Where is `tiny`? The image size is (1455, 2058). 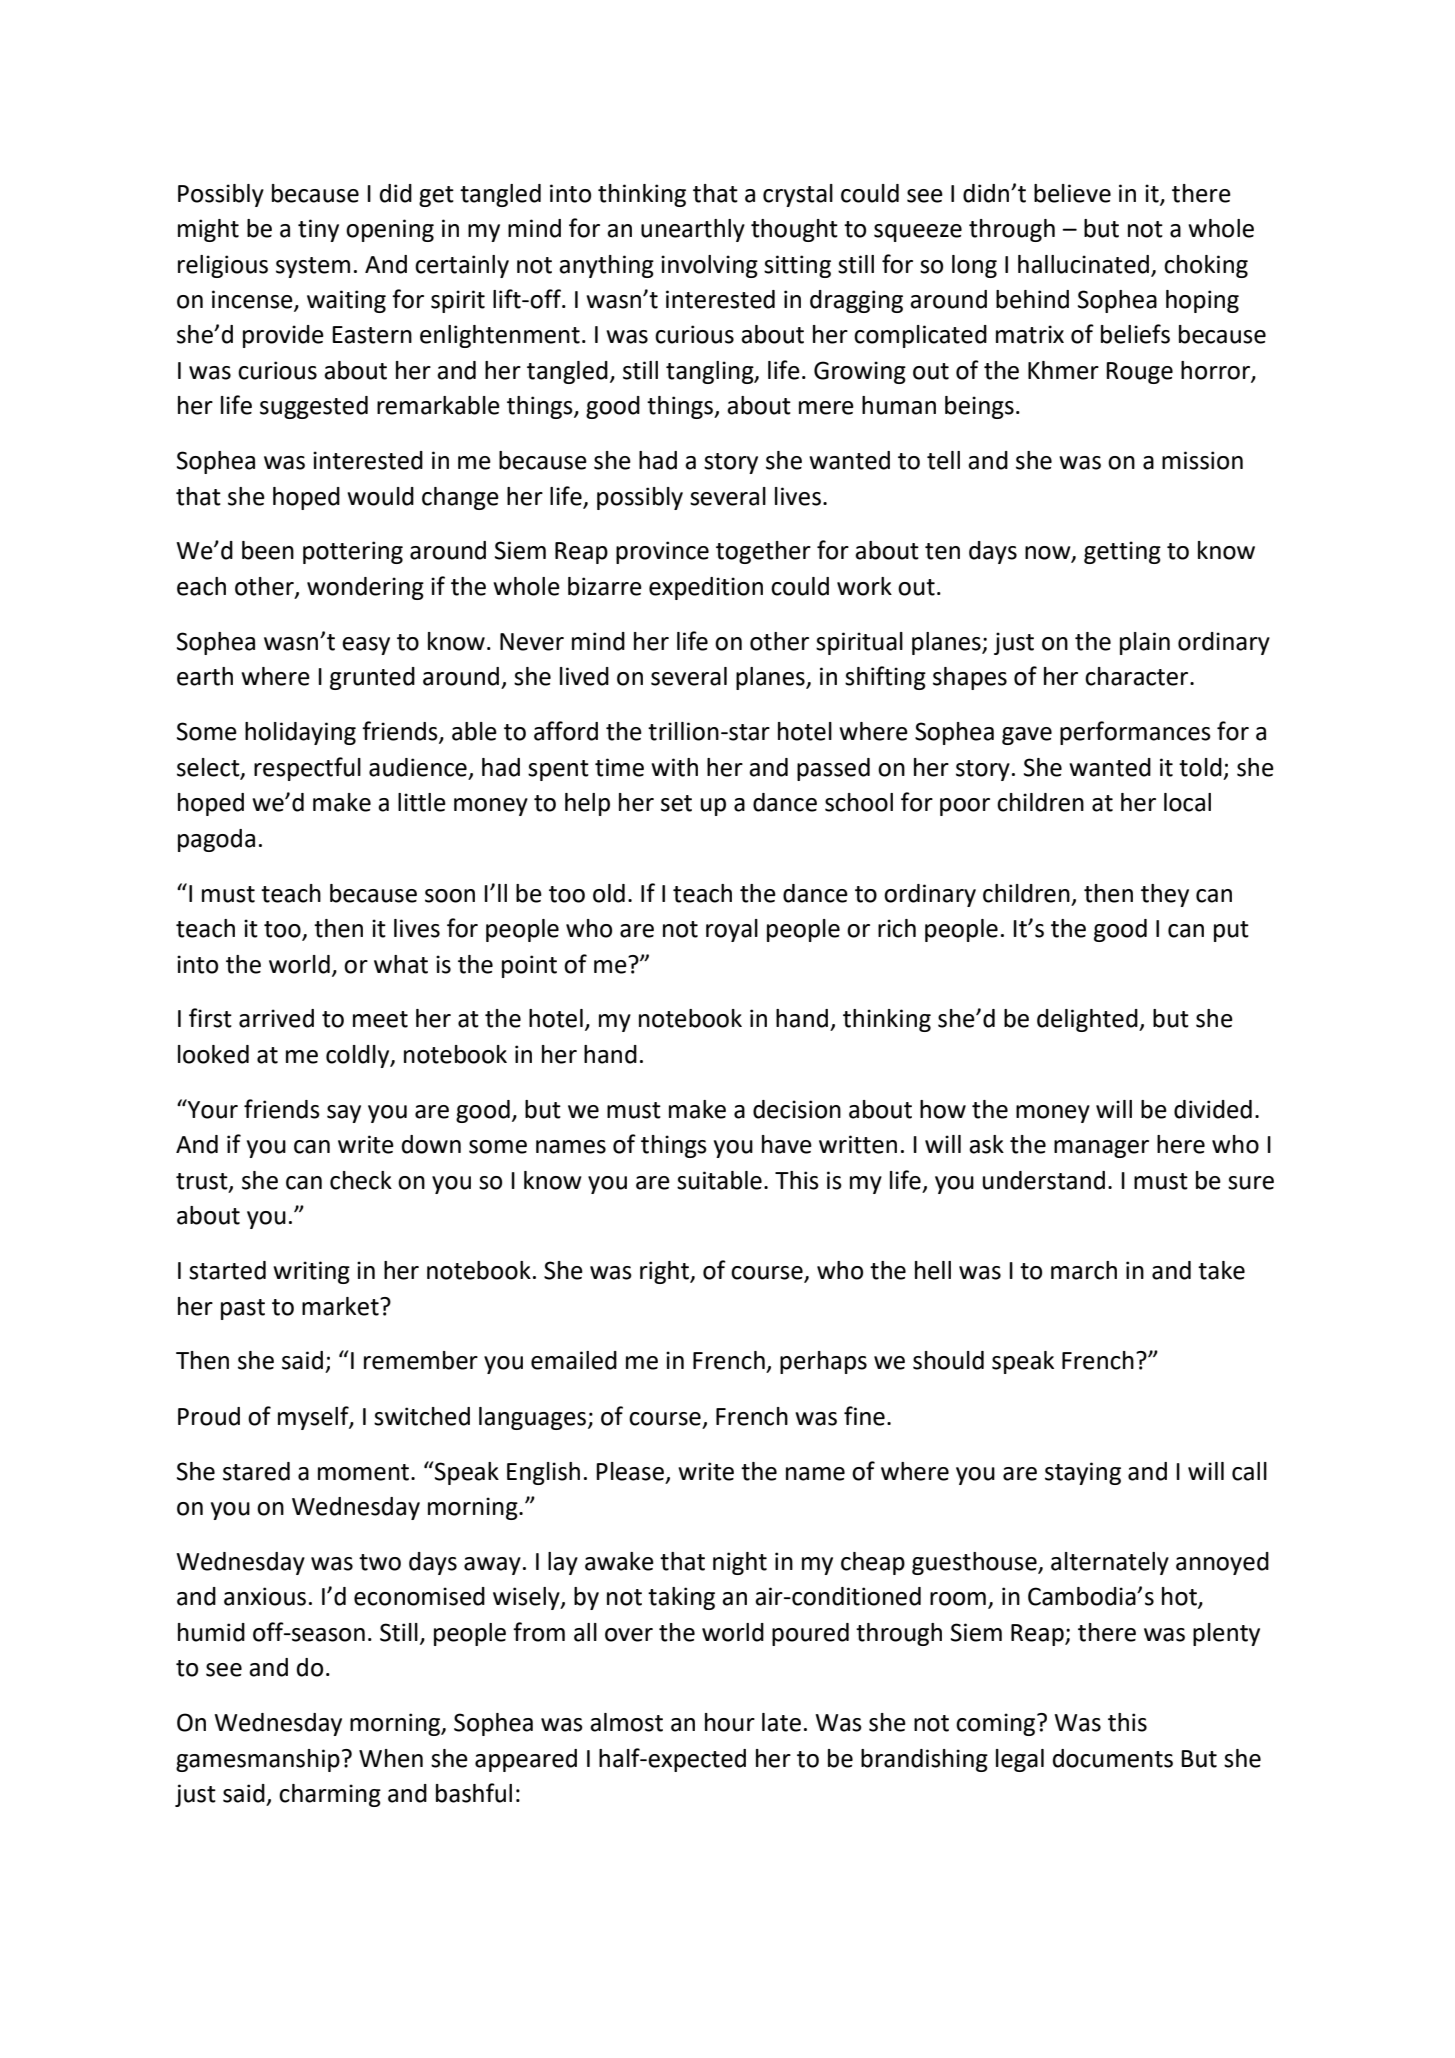 tiny is located at coordinates (318, 230).
